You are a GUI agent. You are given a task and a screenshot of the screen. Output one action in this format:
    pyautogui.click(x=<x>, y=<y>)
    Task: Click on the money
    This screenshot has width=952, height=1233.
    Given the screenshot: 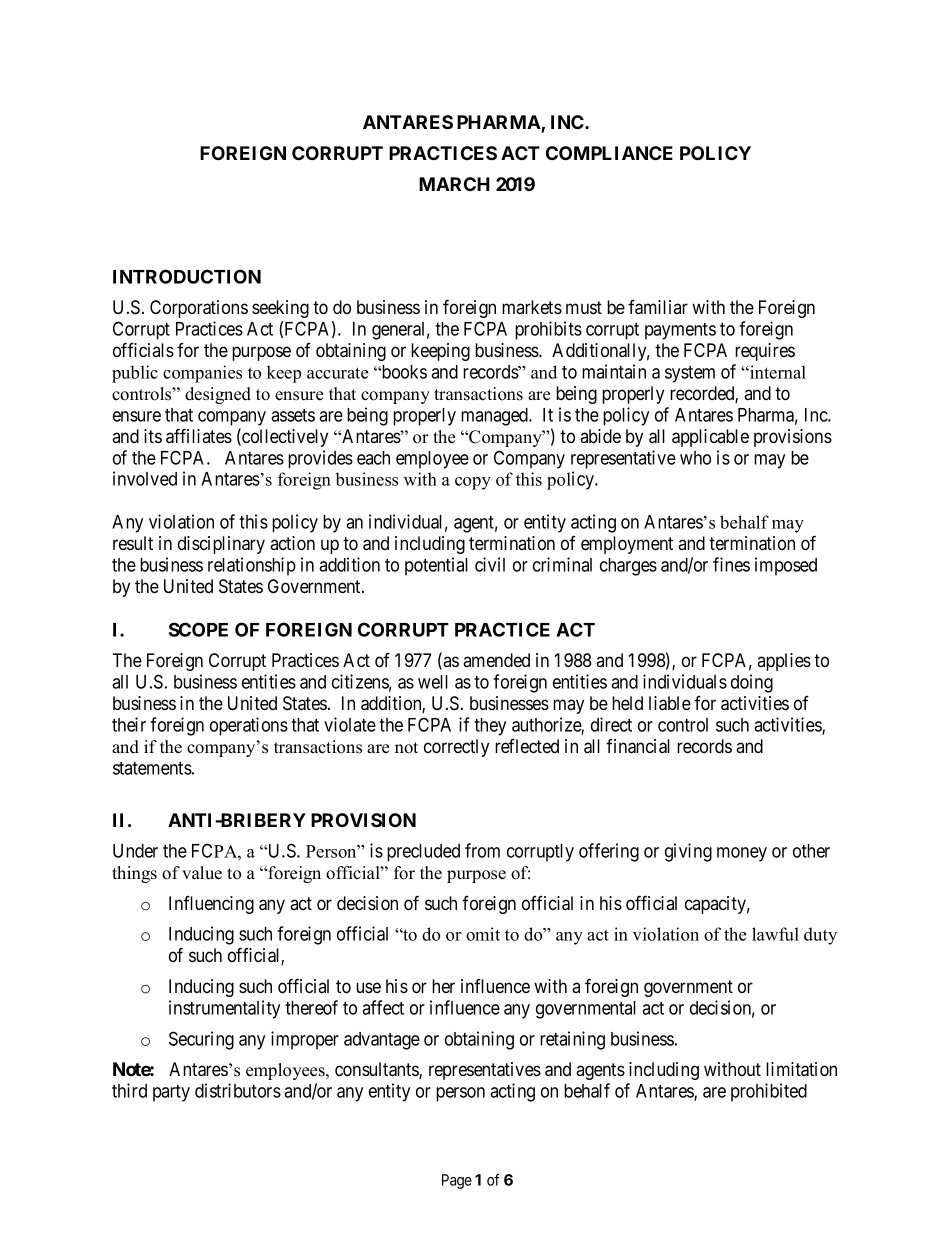 What is the action you would take?
    pyautogui.click(x=742, y=854)
